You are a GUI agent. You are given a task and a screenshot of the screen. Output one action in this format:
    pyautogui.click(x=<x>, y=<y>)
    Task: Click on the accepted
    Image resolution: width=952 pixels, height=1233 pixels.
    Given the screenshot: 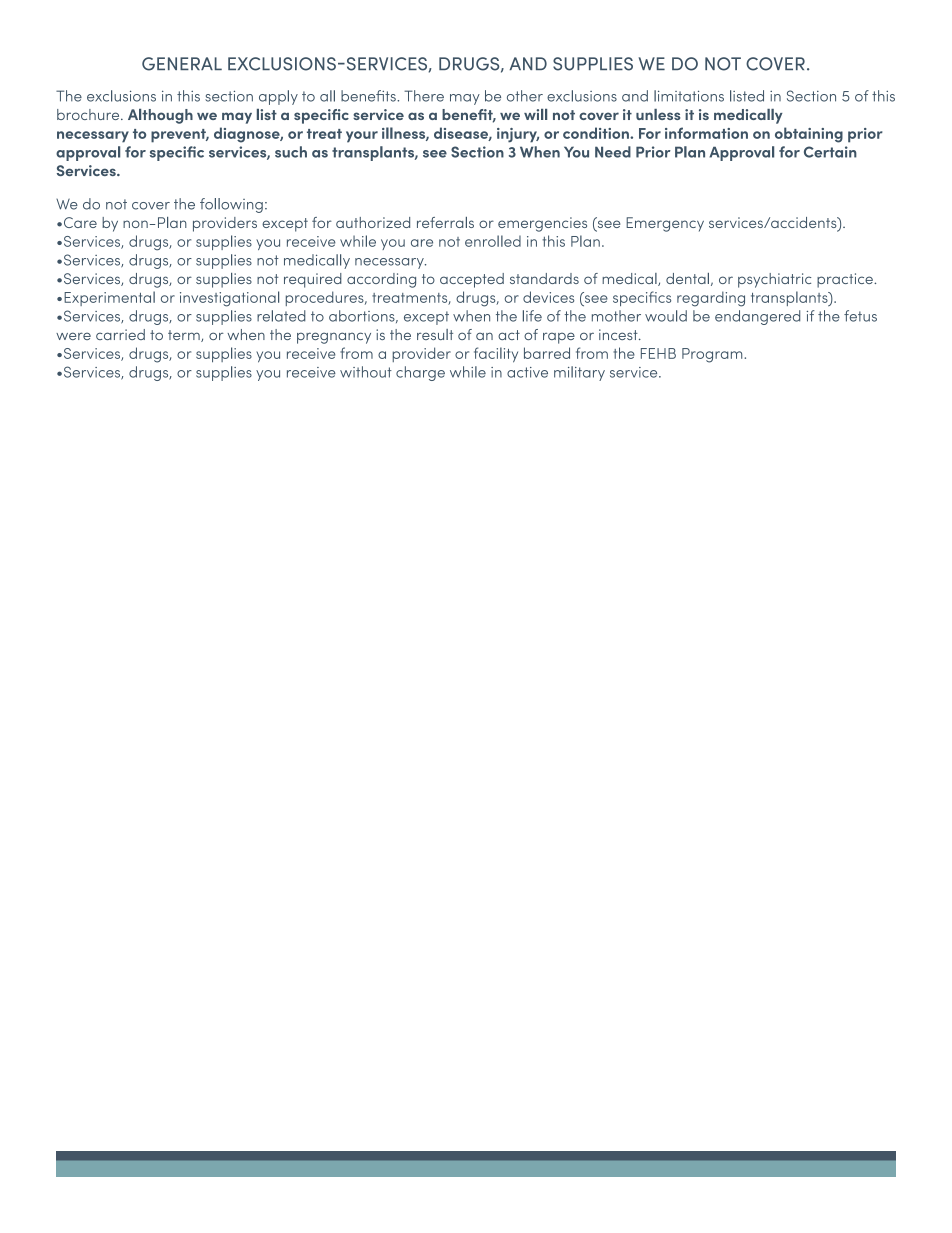 What is the action you would take?
    pyautogui.click(x=472, y=280)
